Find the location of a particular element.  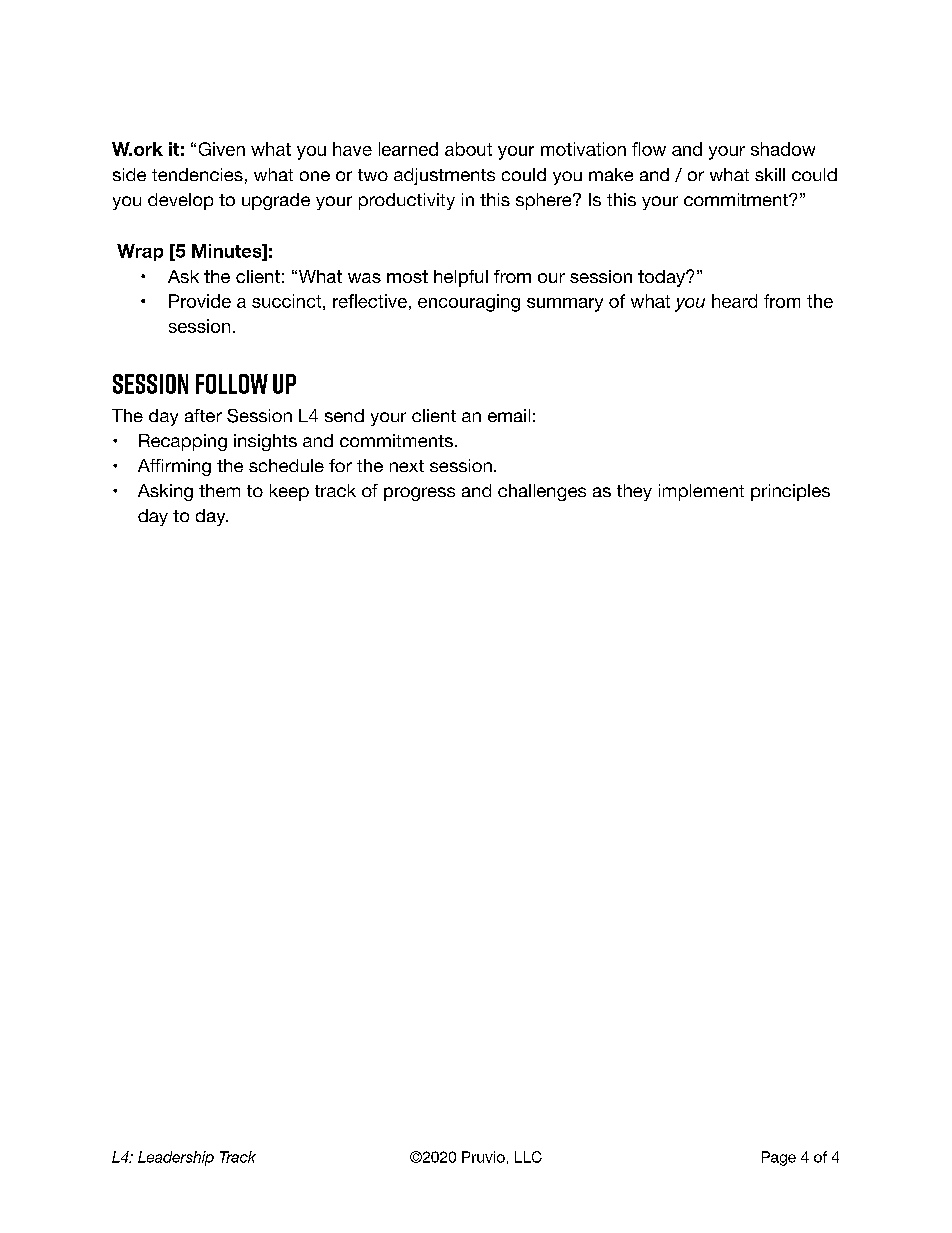

implement is located at coordinates (701, 492).
